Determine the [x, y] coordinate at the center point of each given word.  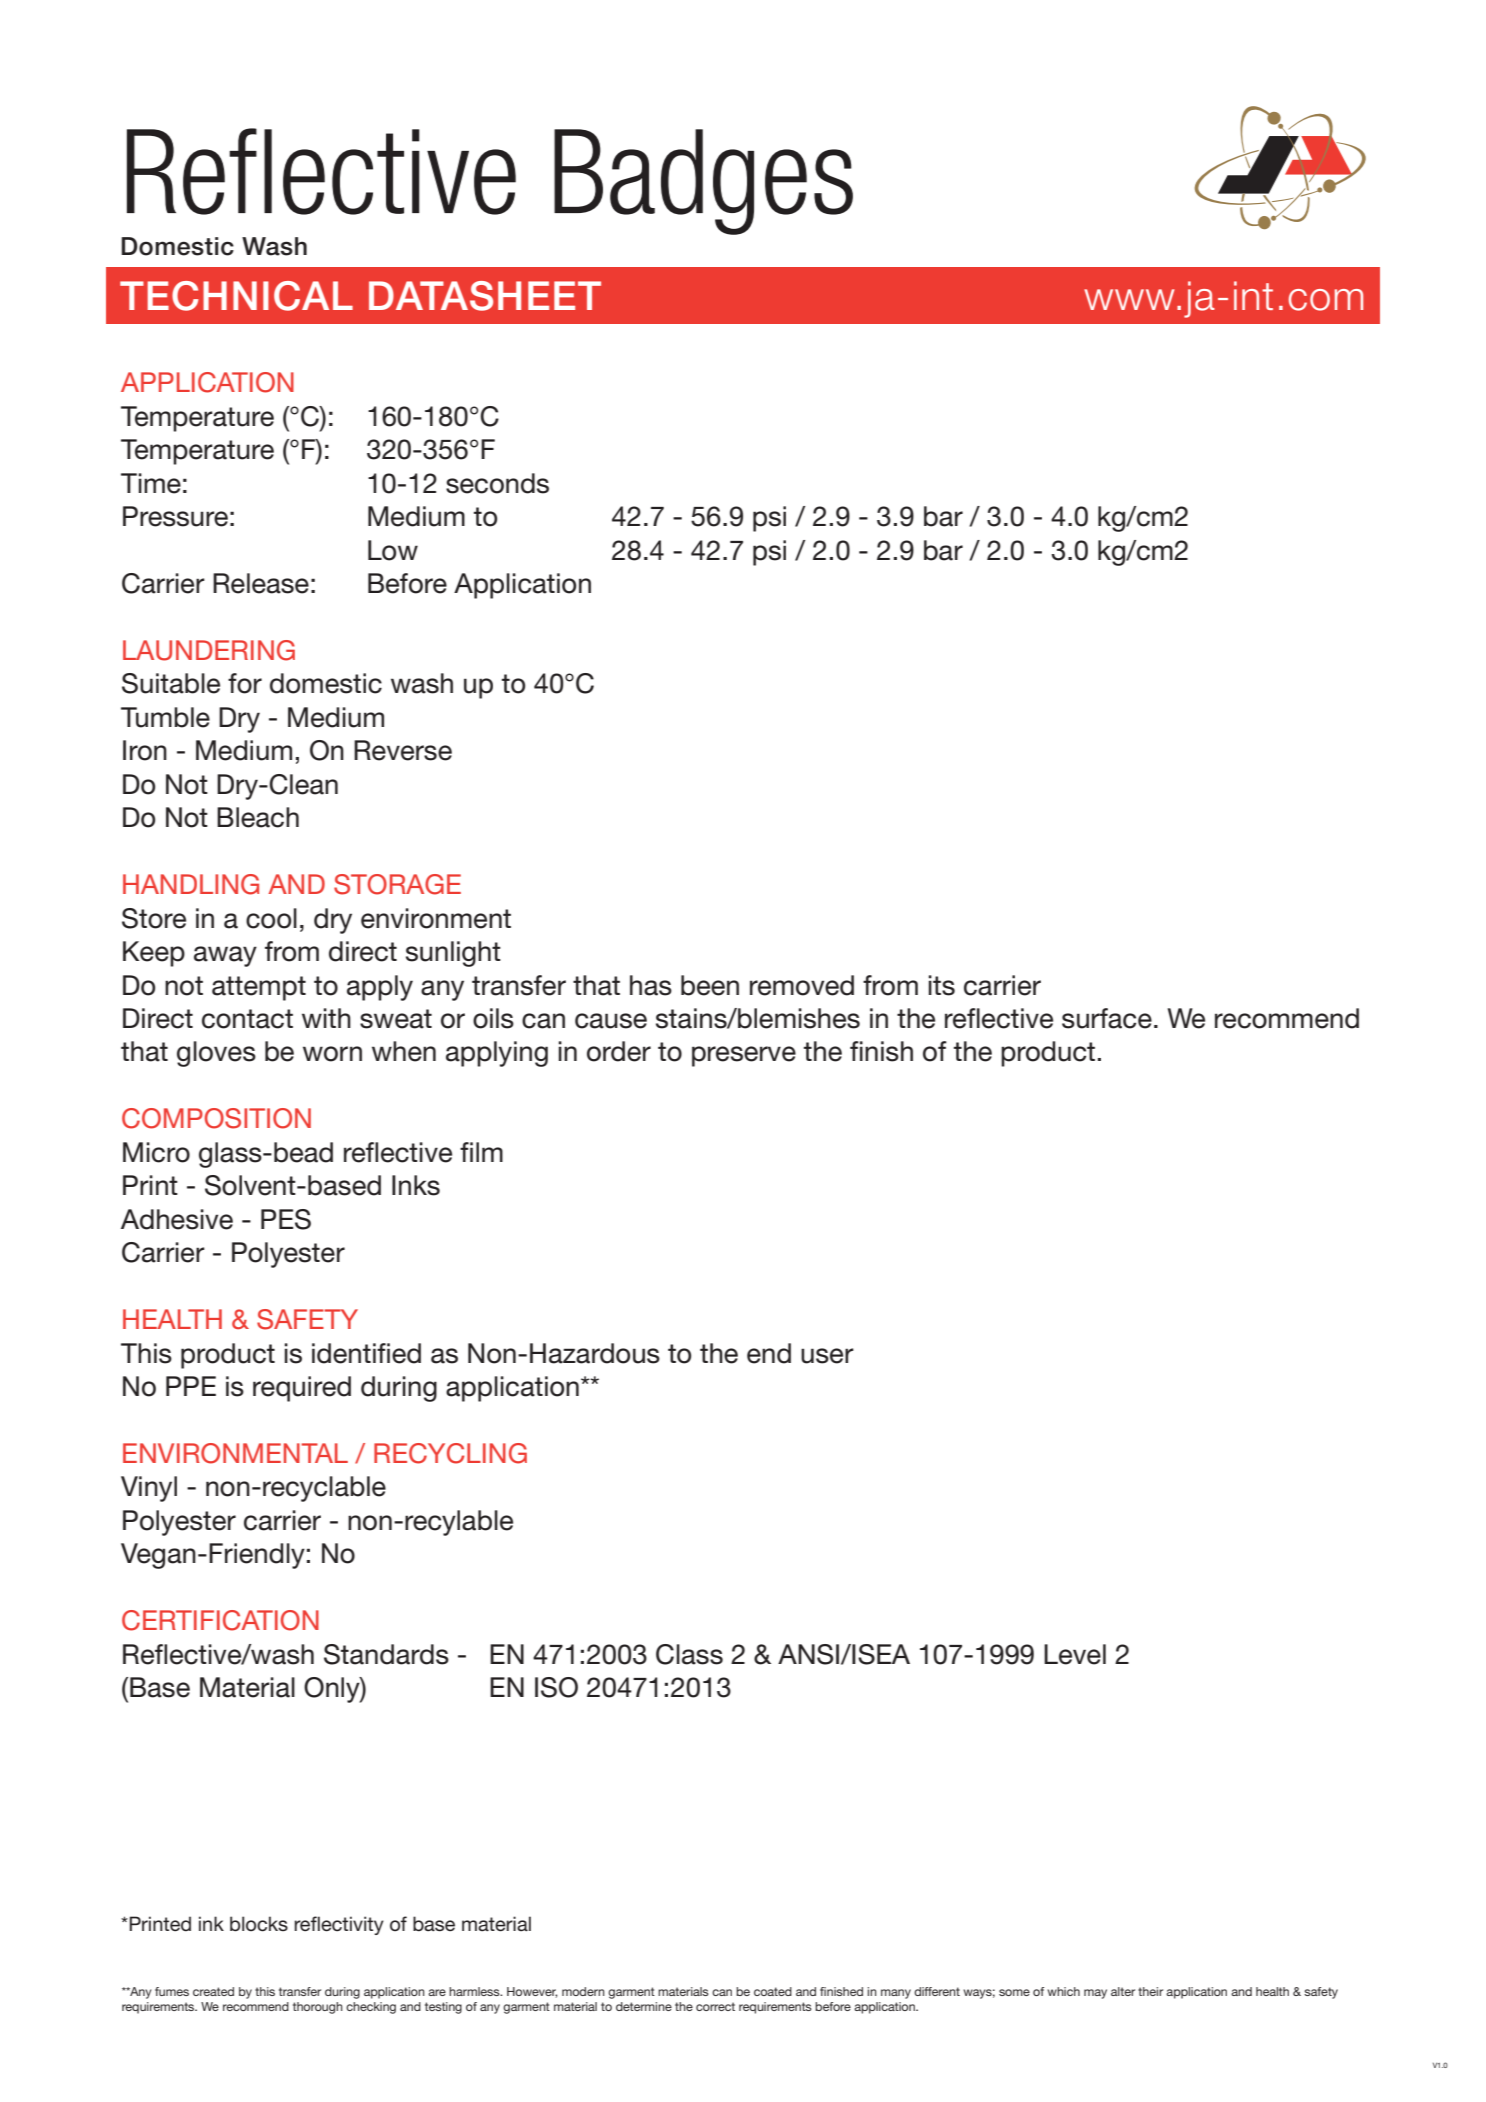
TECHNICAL [236, 296]
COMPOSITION [216, 1118]
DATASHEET [485, 296]
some [1014, 1992]
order [619, 1051]
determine [644, 2006]
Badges [703, 182]
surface [1107, 1018]
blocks [259, 1924]
